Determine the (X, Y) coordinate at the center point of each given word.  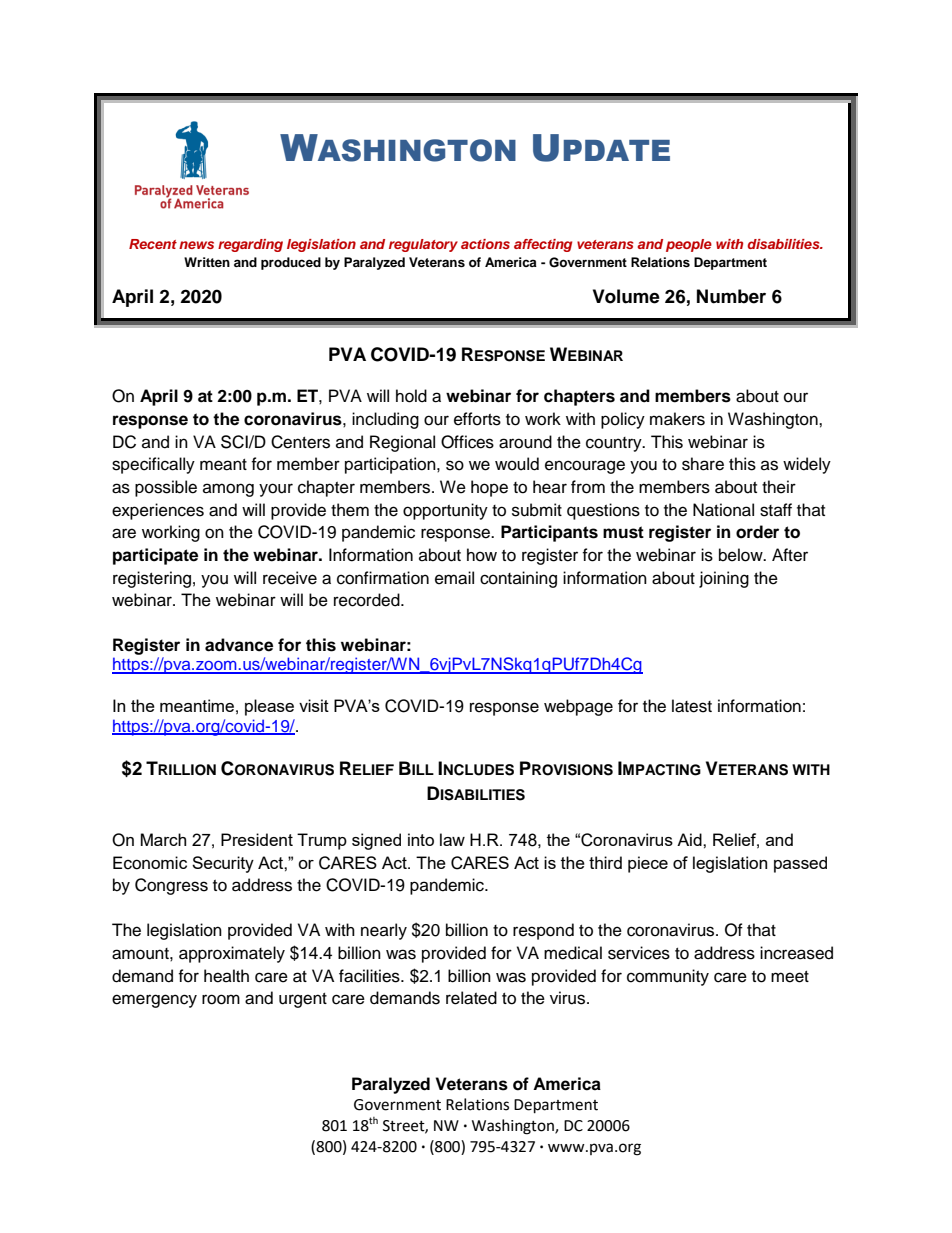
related (471, 998)
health (226, 976)
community (668, 977)
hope (489, 488)
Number (731, 296)
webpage (578, 707)
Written (207, 262)
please (269, 707)
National (723, 510)
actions (485, 244)
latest (692, 706)
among (228, 490)
